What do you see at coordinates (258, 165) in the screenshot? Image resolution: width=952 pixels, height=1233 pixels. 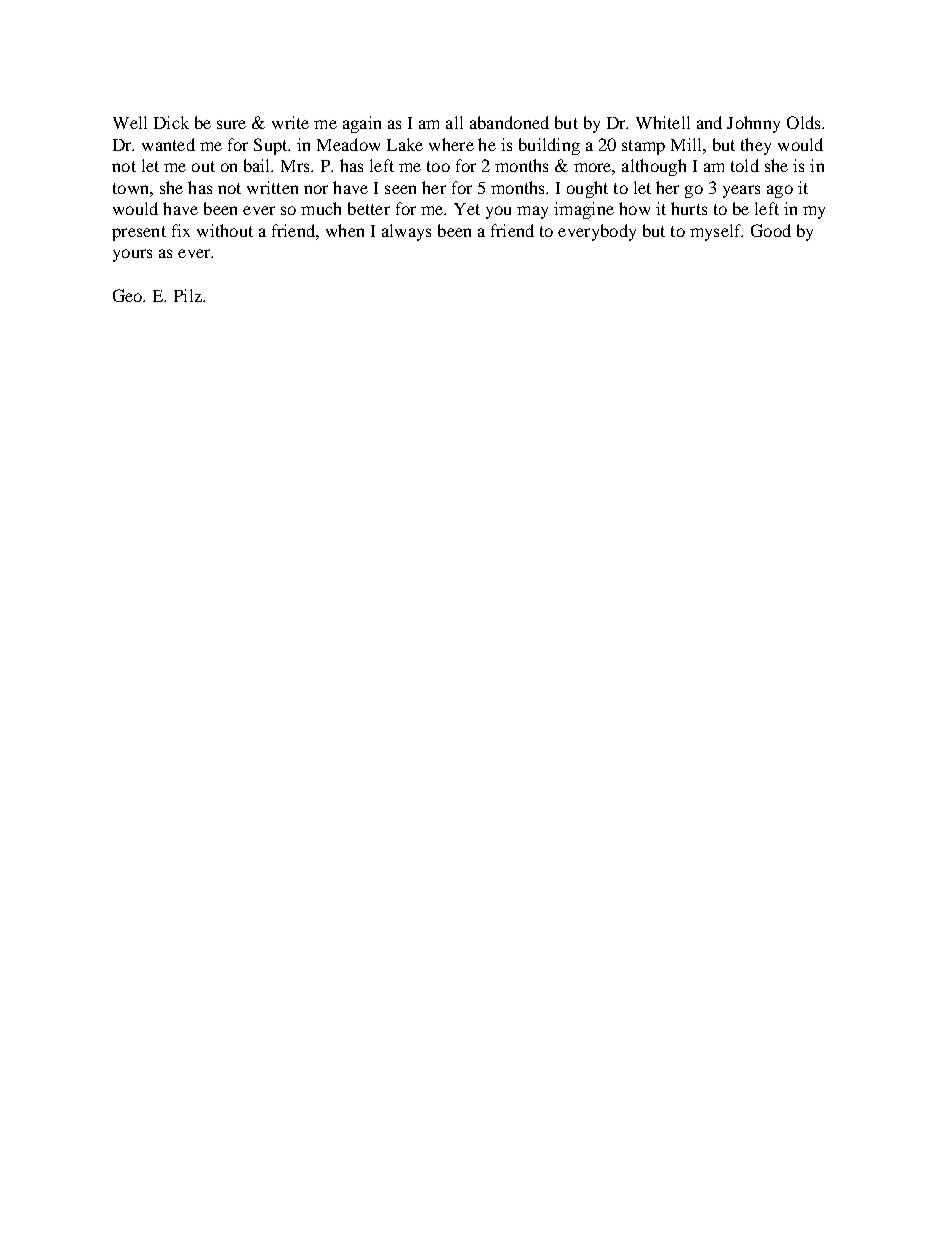 I see `bail` at bounding box center [258, 165].
